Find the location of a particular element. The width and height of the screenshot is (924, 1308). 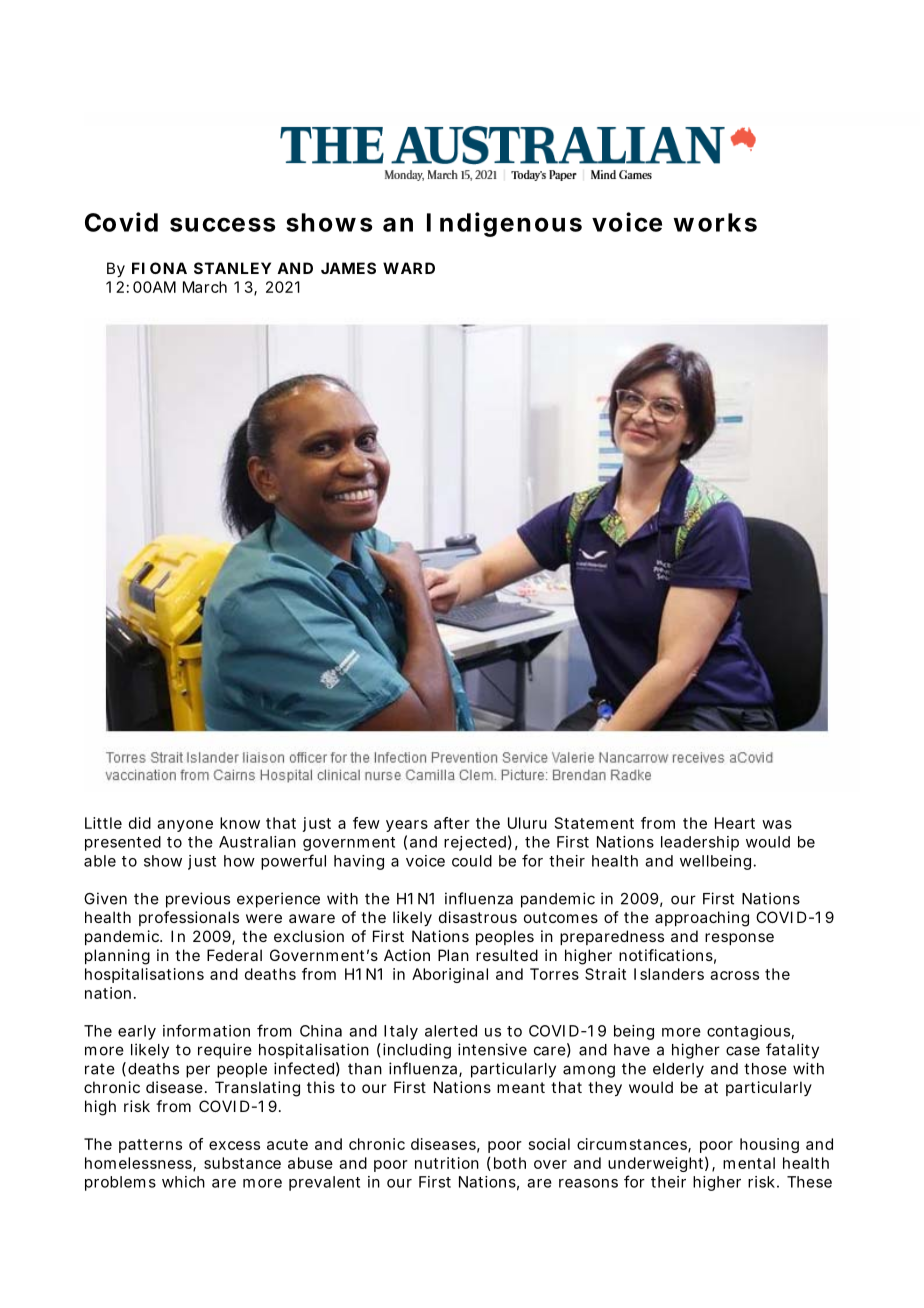

anyone is located at coordinates (185, 826).
